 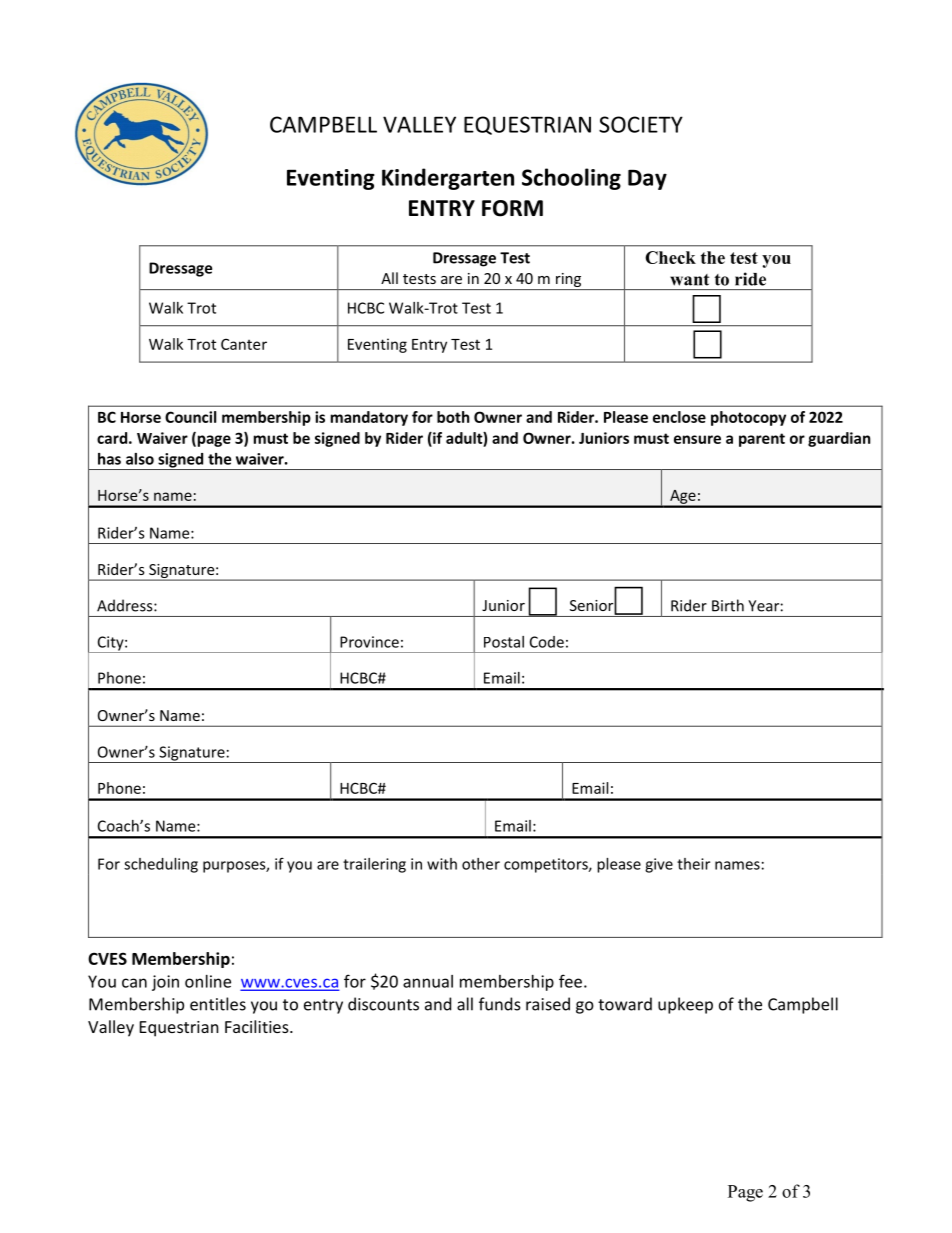 I want to click on FORM, so click(x=512, y=208).
